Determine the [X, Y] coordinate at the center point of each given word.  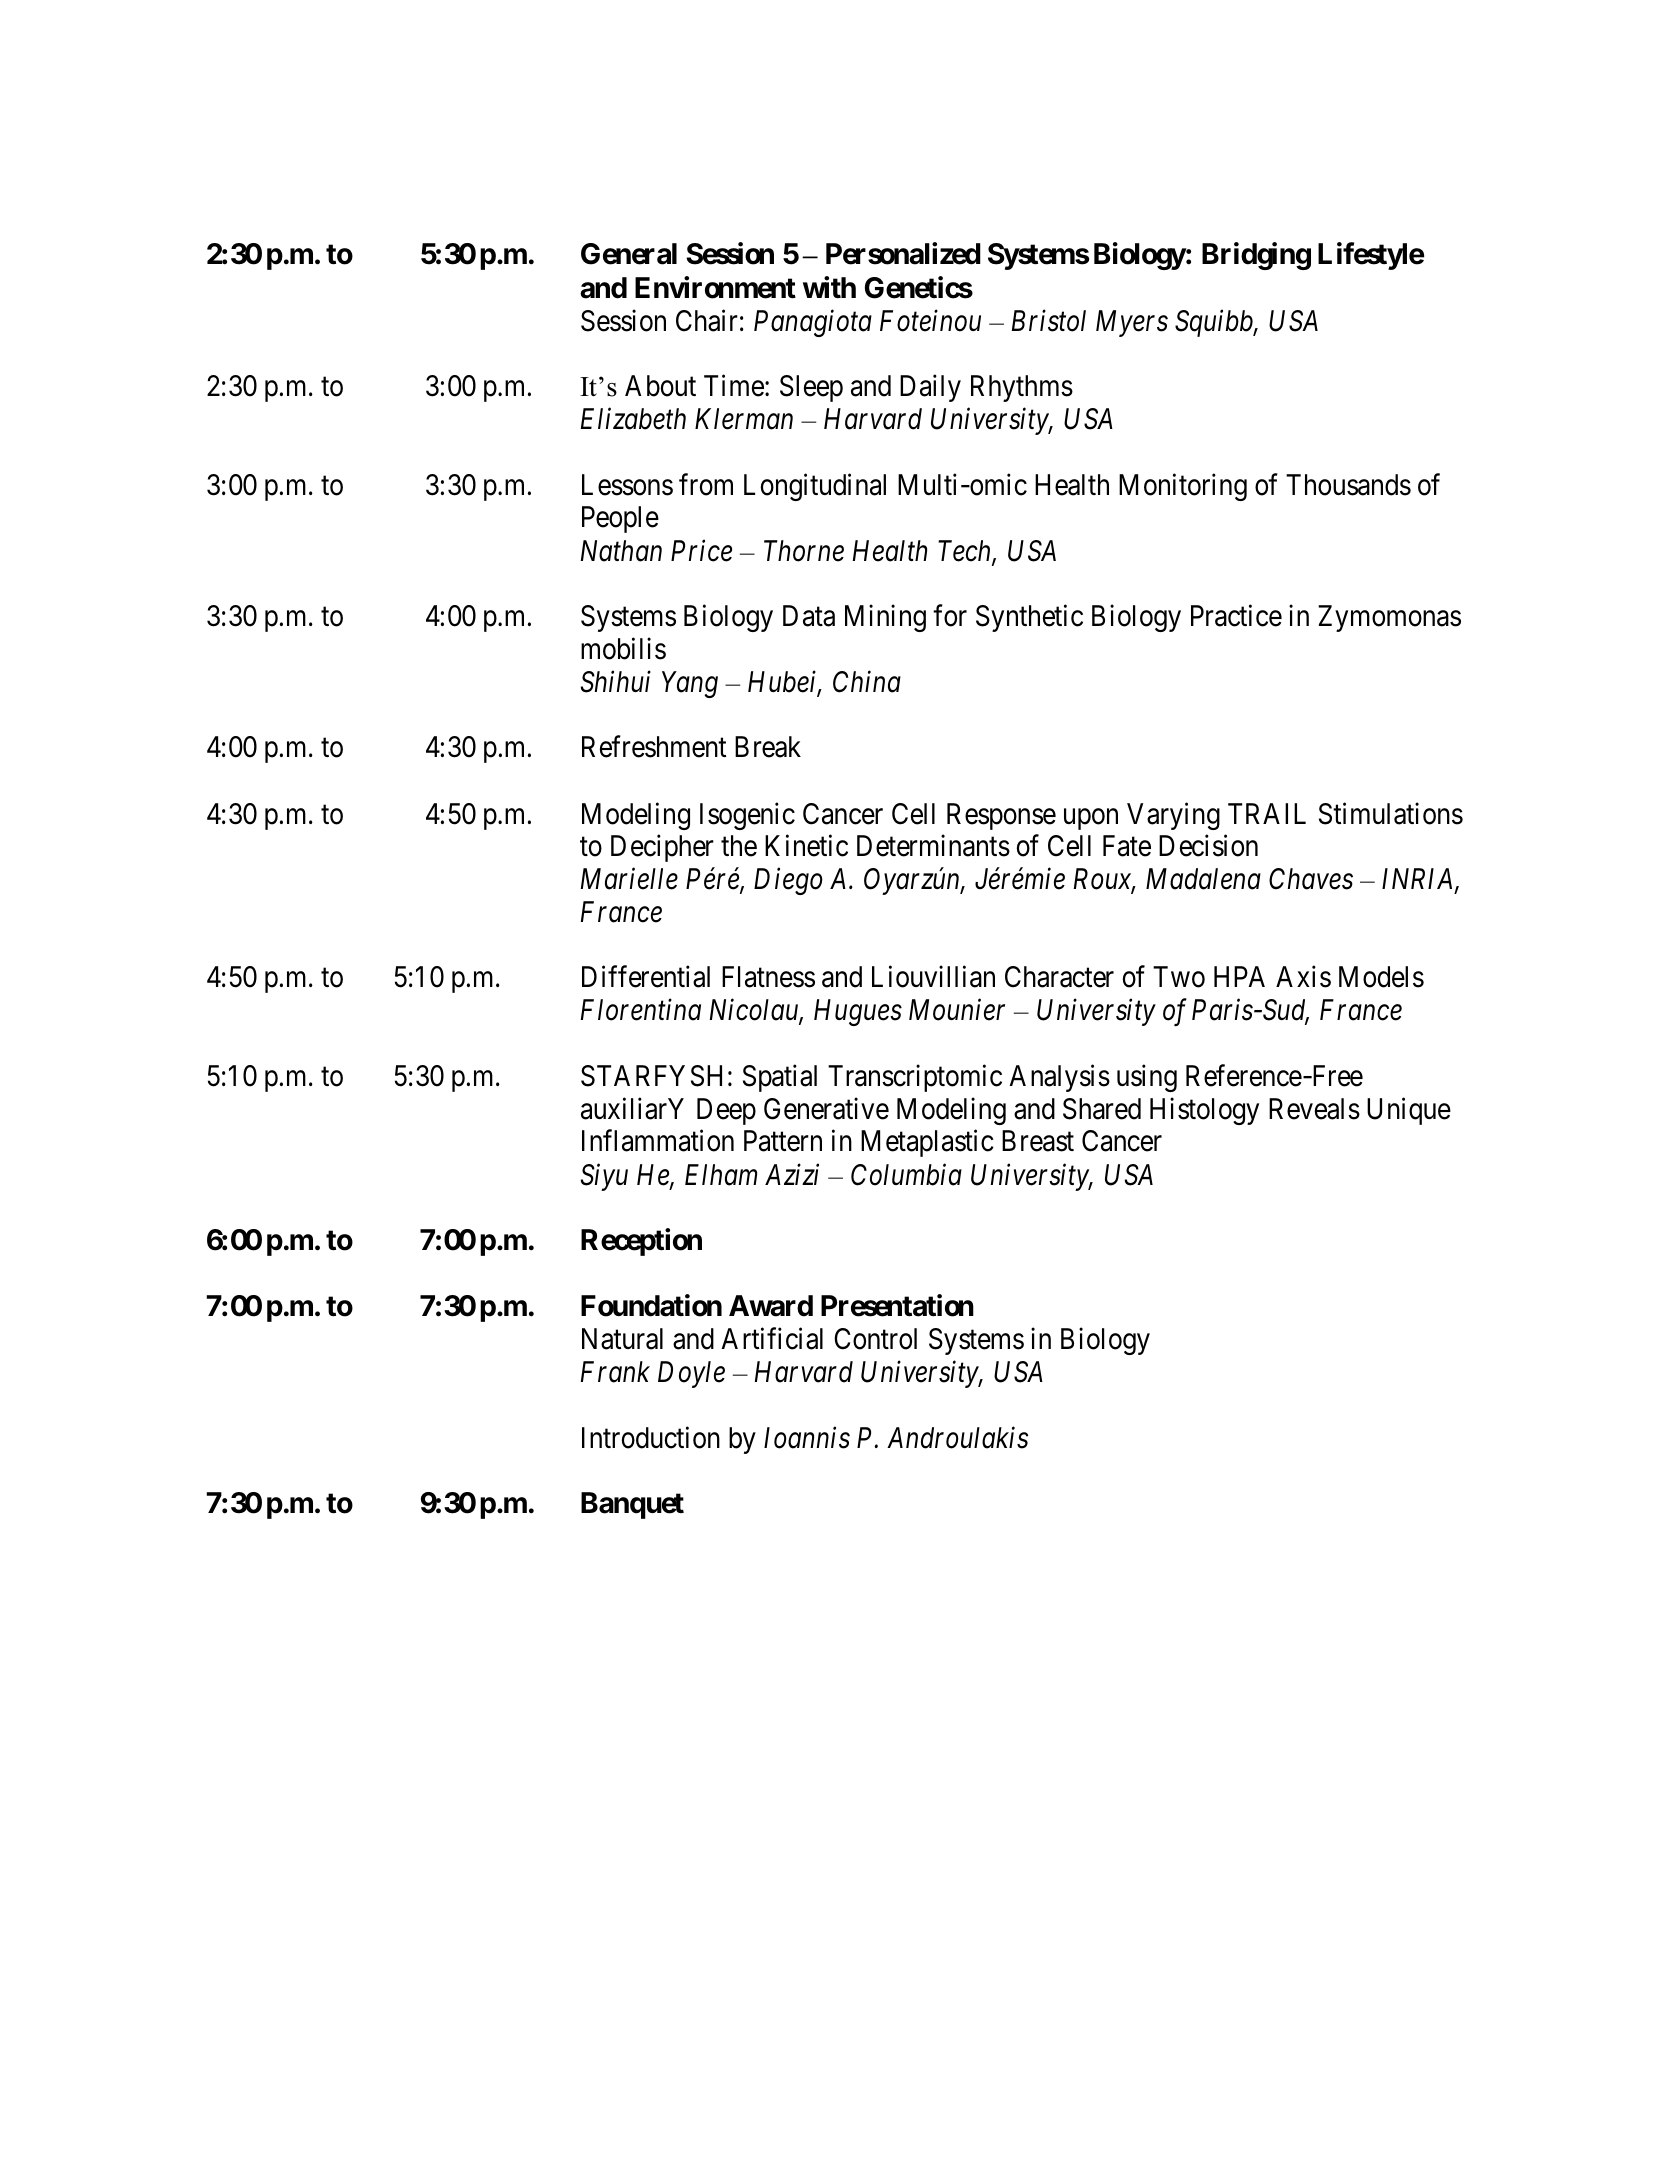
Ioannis [807, 1438]
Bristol [1049, 320]
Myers [1132, 323]
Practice [1236, 616]
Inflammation [658, 1141]
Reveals [1314, 1109]
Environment [715, 287]
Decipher [662, 848]
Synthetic [1029, 618]
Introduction [651, 1437]
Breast [1038, 1141]
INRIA [1419, 880]
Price [701, 551]
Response [1001, 816]
